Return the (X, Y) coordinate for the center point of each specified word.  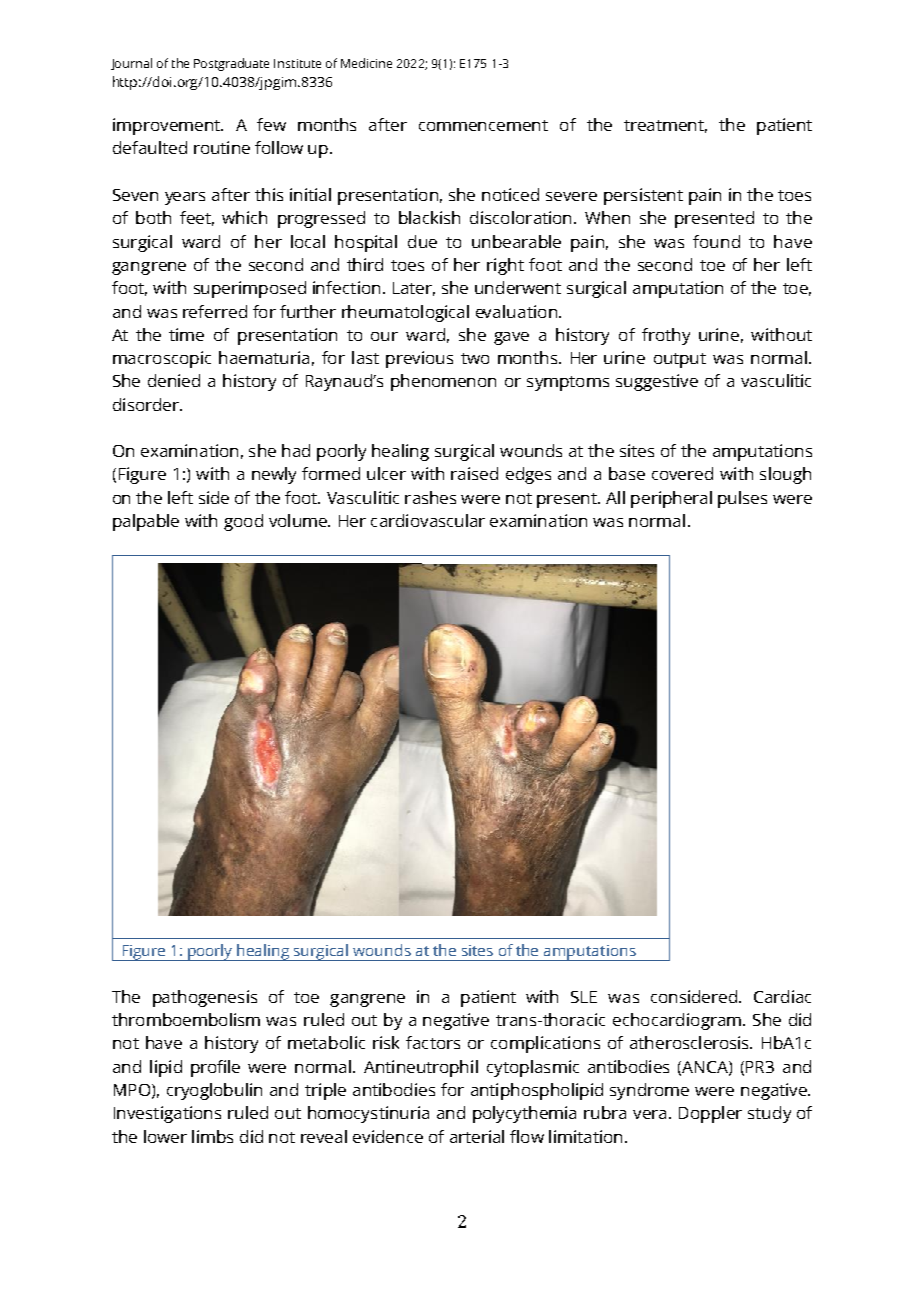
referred (215, 311)
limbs (212, 1136)
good (243, 522)
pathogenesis (205, 998)
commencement (483, 125)
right (505, 266)
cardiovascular (428, 520)
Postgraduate (231, 64)
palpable (146, 522)
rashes (430, 497)
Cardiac (782, 996)
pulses (742, 499)
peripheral (671, 499)
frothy (666, 336)
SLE (584, 997)
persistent (643, 196)
